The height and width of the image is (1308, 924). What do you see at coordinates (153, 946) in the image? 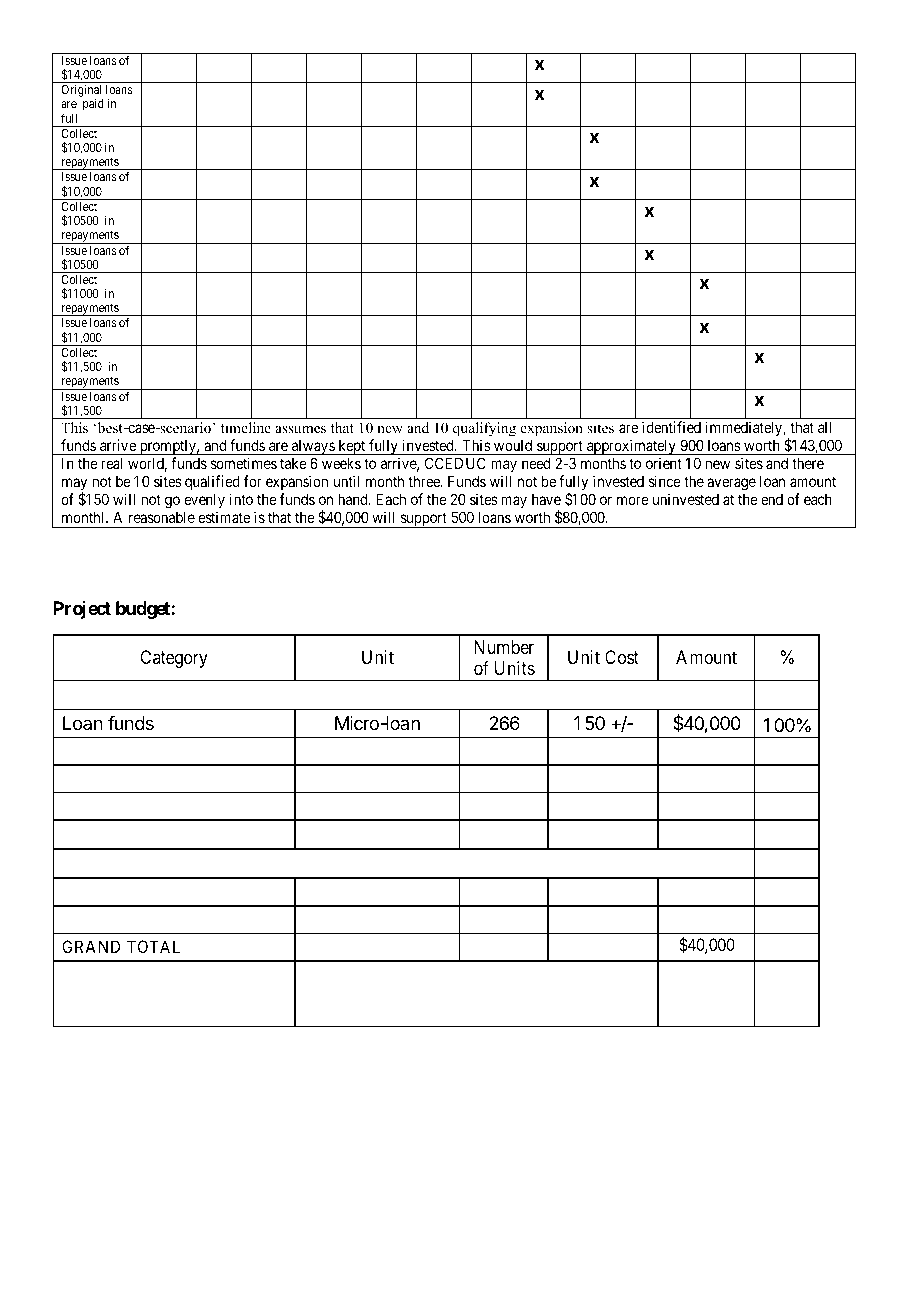
I see `TOTAL` at bounding box center [153, 946].
